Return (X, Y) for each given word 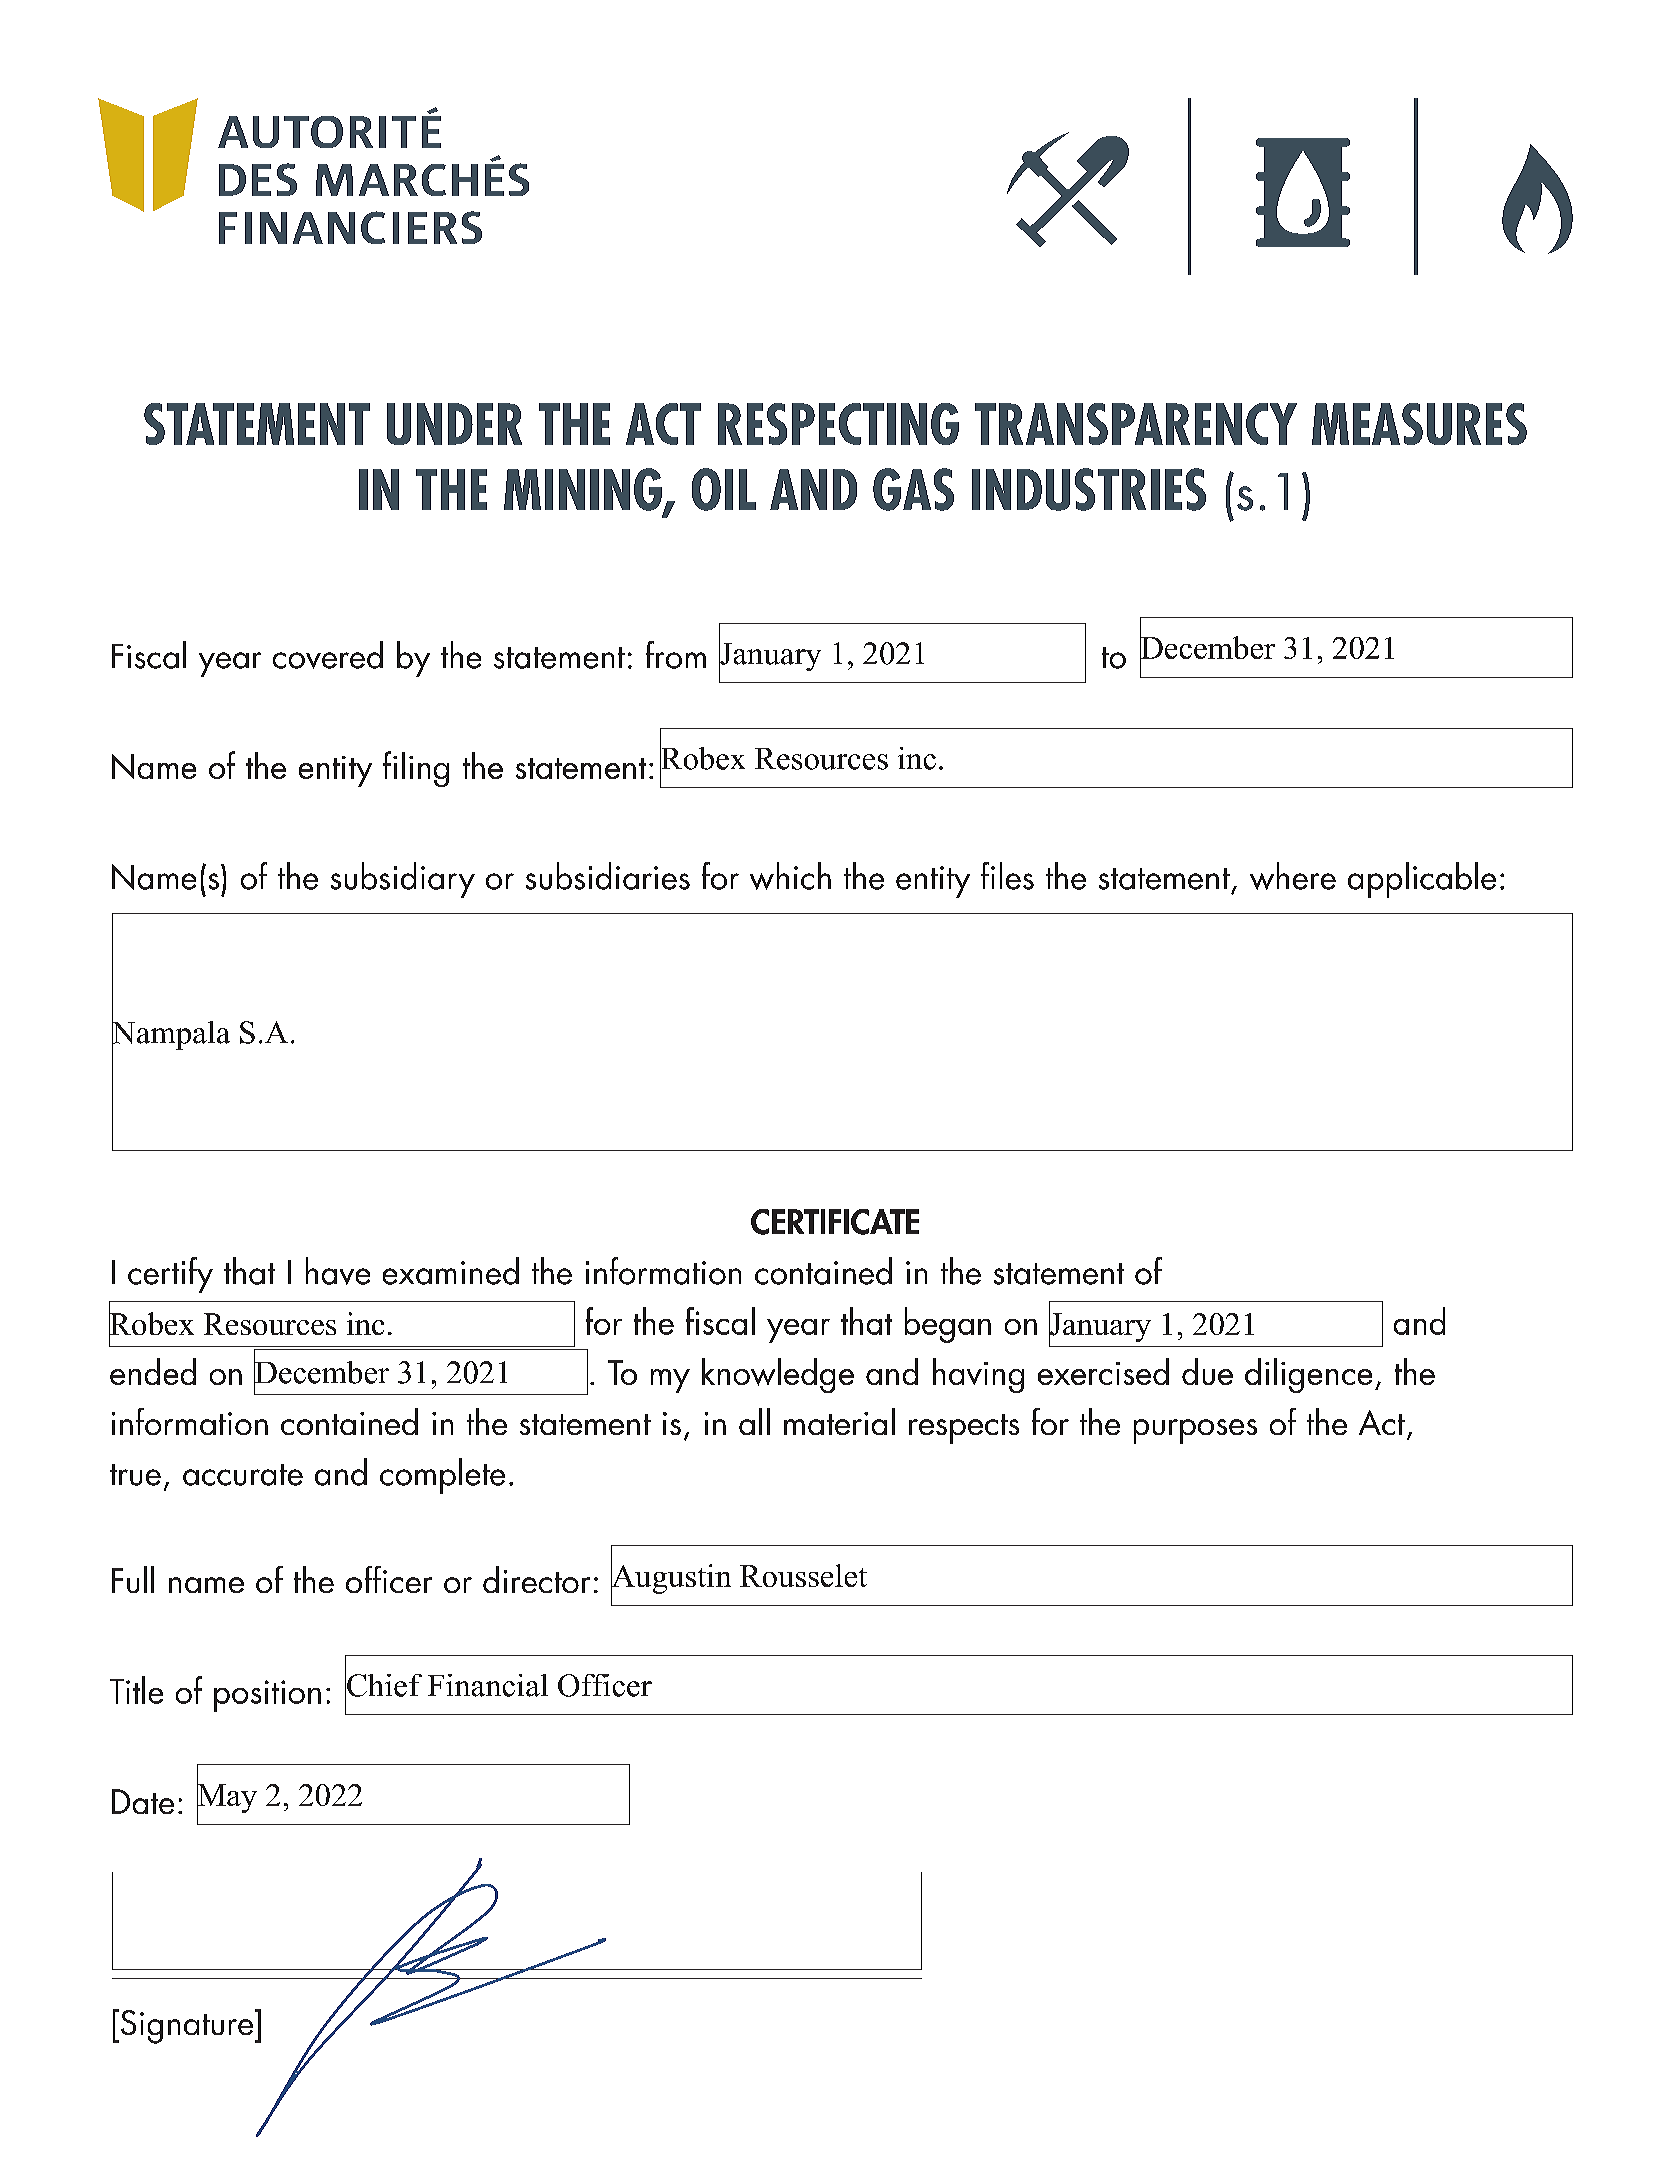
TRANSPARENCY (1136, 424)
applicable (1422, 880)
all (754, 1421)
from (676, 655)
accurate (243, 1475)
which (790, 876)
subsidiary (403, 880)
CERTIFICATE (835, 1222)
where (1293, 876)
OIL (724, 489)
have (338, 1271)
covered (328, 655)
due (1207, 1371)
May (227, 1798)
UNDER (454, 424)
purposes (1195, 1431)
